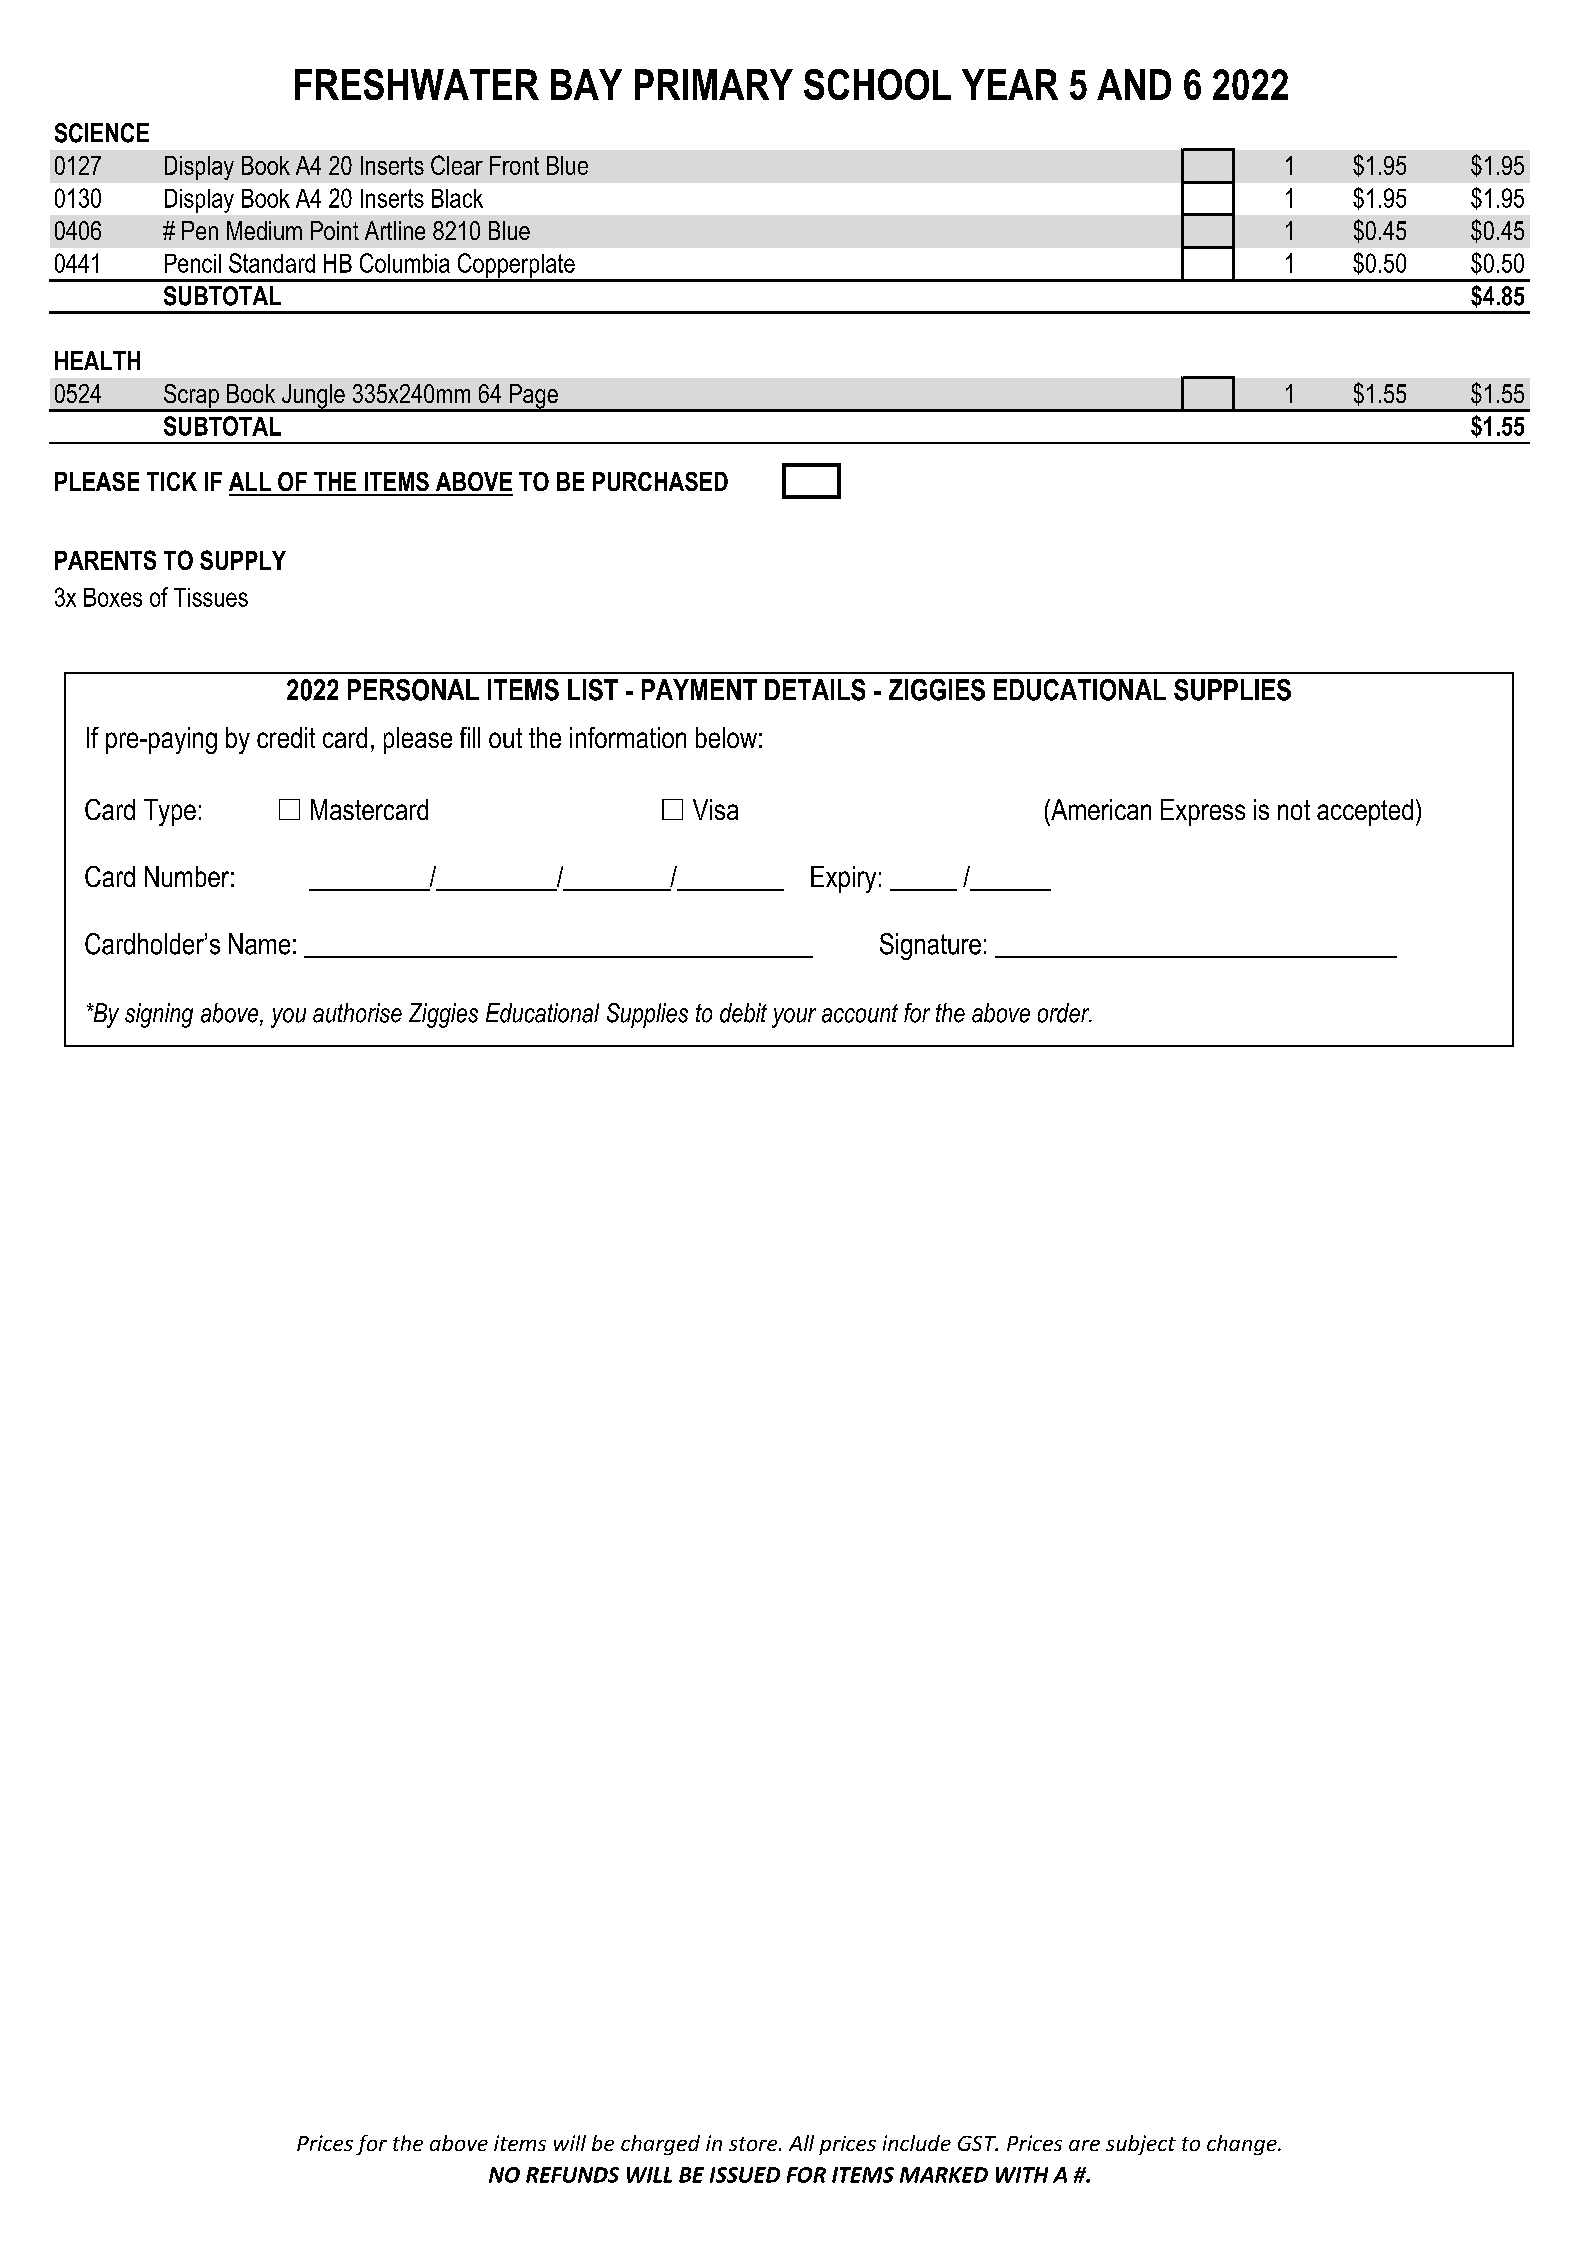  I want to click on your, so click(794, 1018).
